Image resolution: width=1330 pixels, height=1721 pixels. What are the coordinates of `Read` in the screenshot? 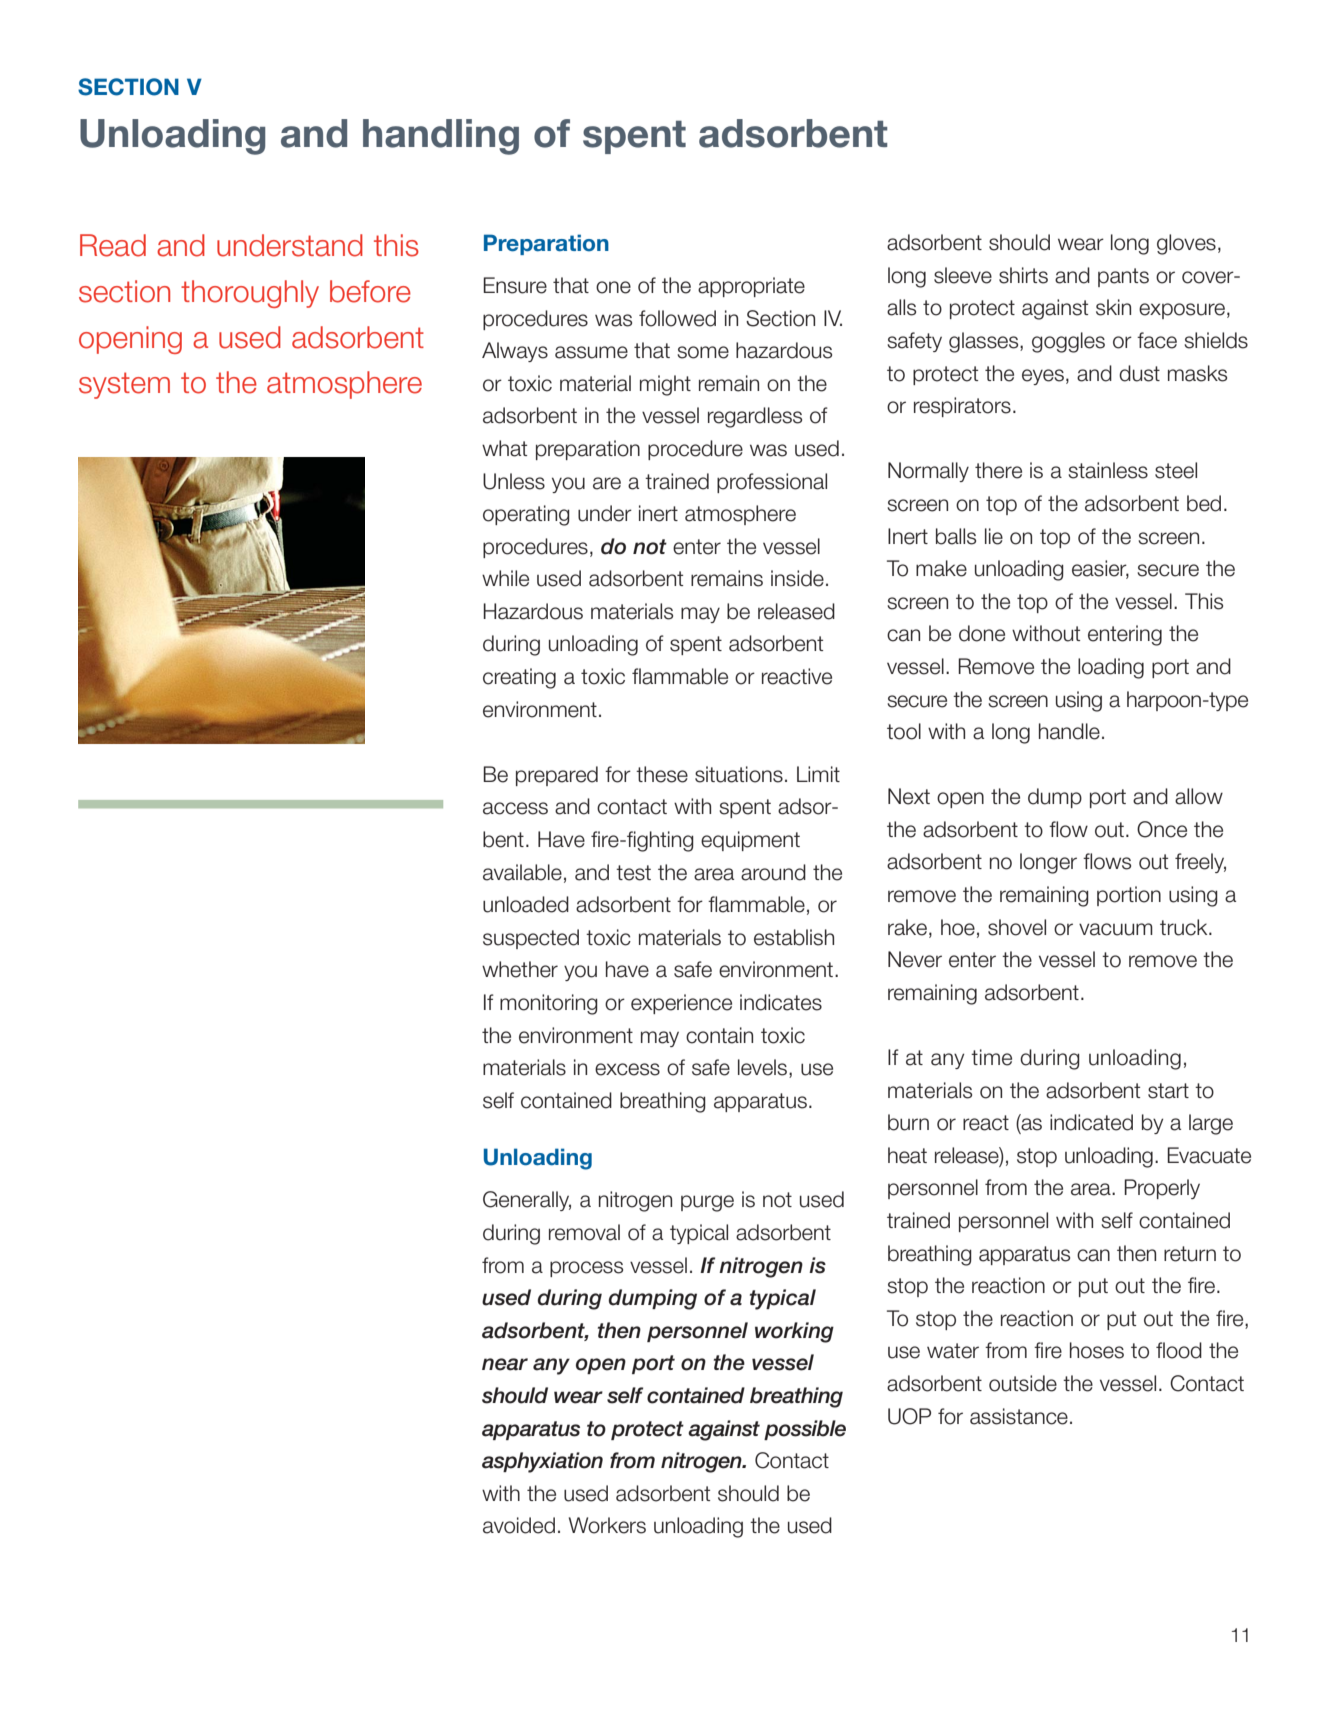 It's located at (113, 245).
